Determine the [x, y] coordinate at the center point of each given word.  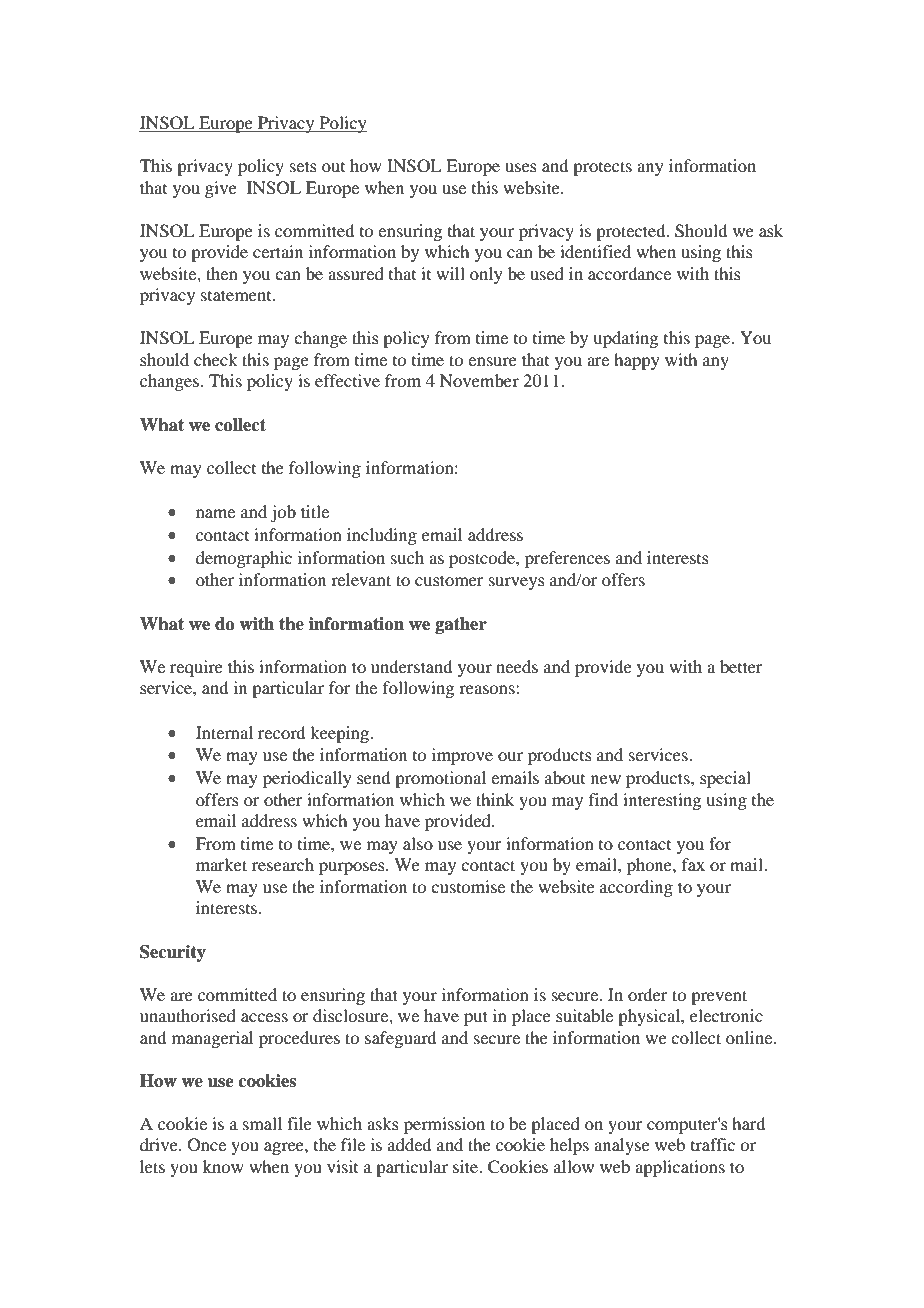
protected [632, 232]
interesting [662, 801]
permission [444, 1125]
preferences [567, 559]
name [215, 513]
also [418, 843]
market [221, 864]
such [407, 557]
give [221, 189]
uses [521, 167]
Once [207, 1145]
